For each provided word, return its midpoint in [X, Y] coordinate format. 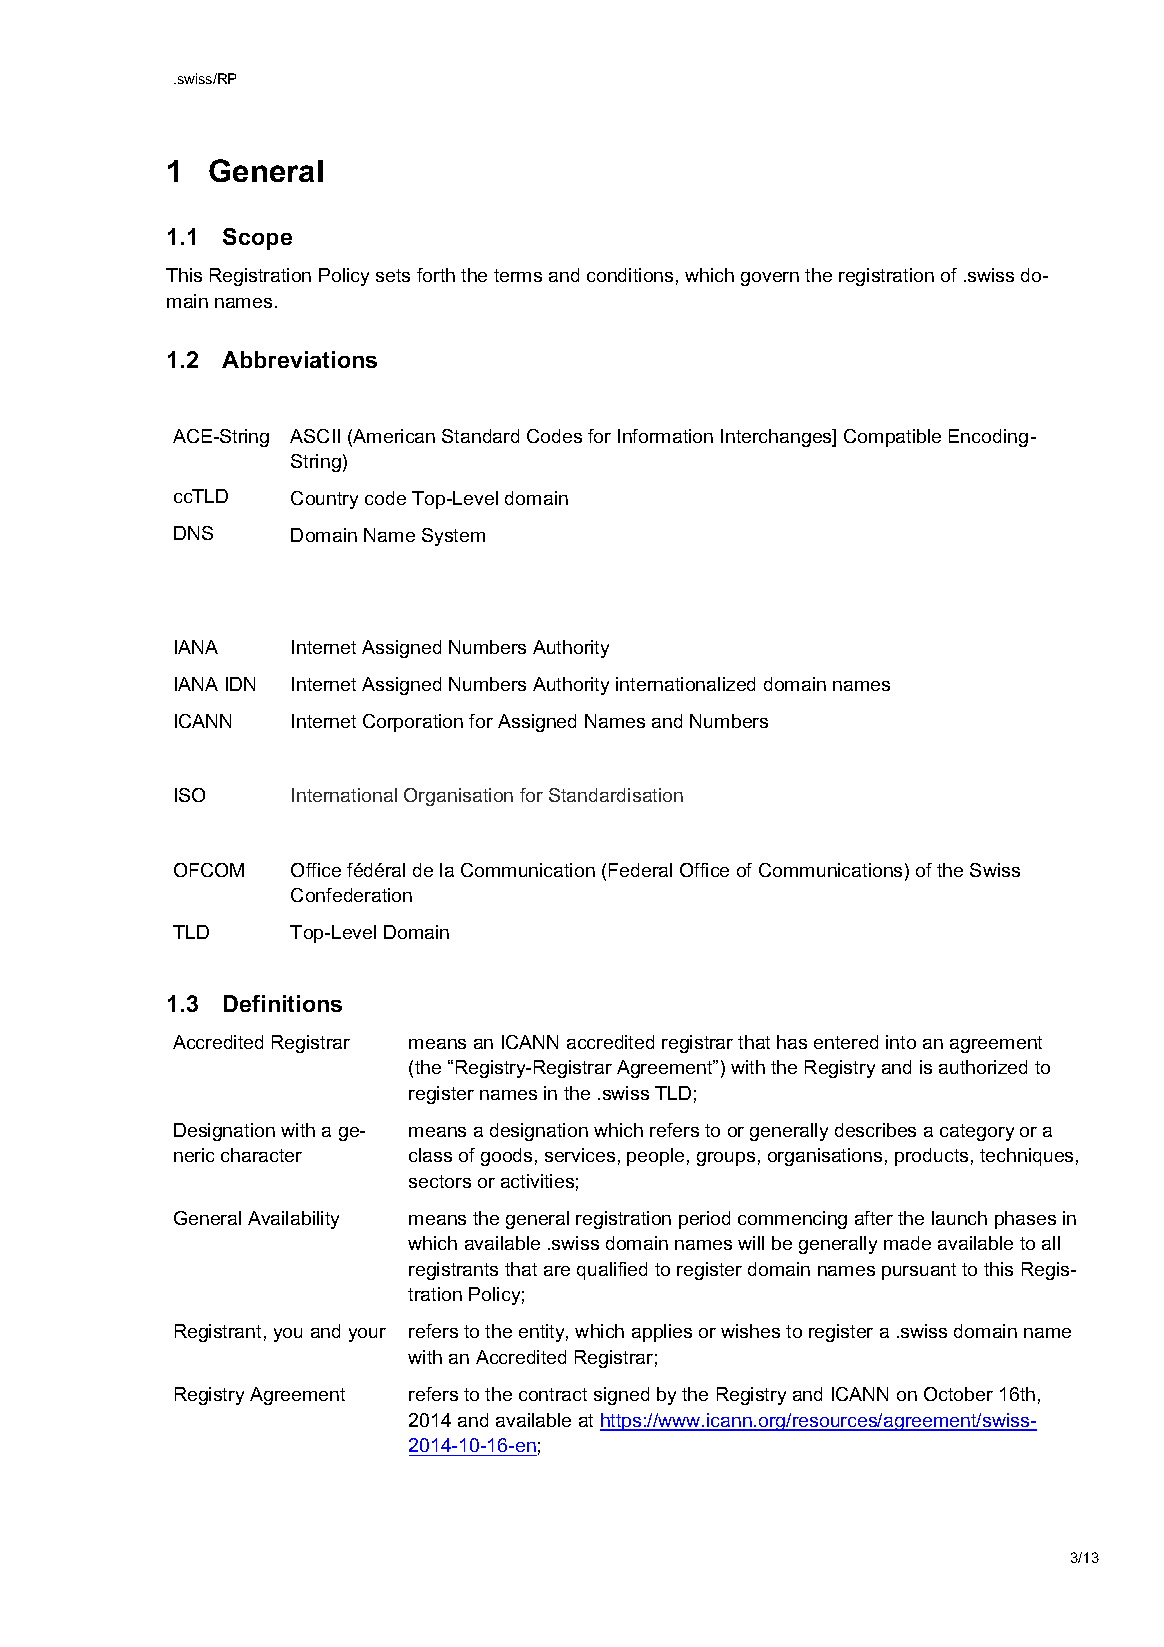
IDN [240, 684]
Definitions [283, 1003]
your [367, 1335]
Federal [640, 870]
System [453, 537]
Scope [257, 239]
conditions [630, 275]
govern [770, 279]
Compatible [892, 438]
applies [662, 1333]
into [901, 1042]
